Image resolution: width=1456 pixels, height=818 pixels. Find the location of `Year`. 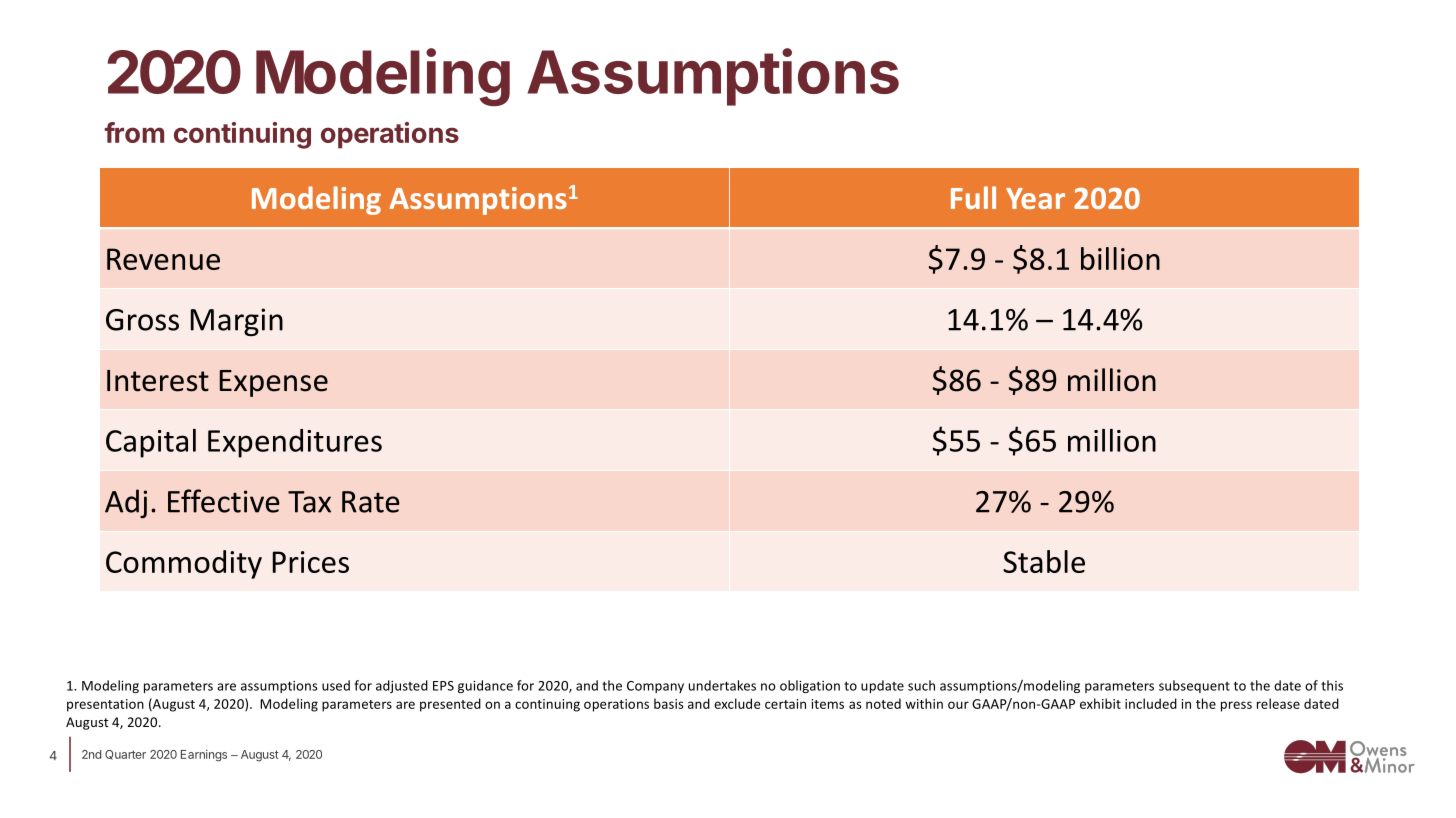

Year is located at coordinates (1035, 198).
